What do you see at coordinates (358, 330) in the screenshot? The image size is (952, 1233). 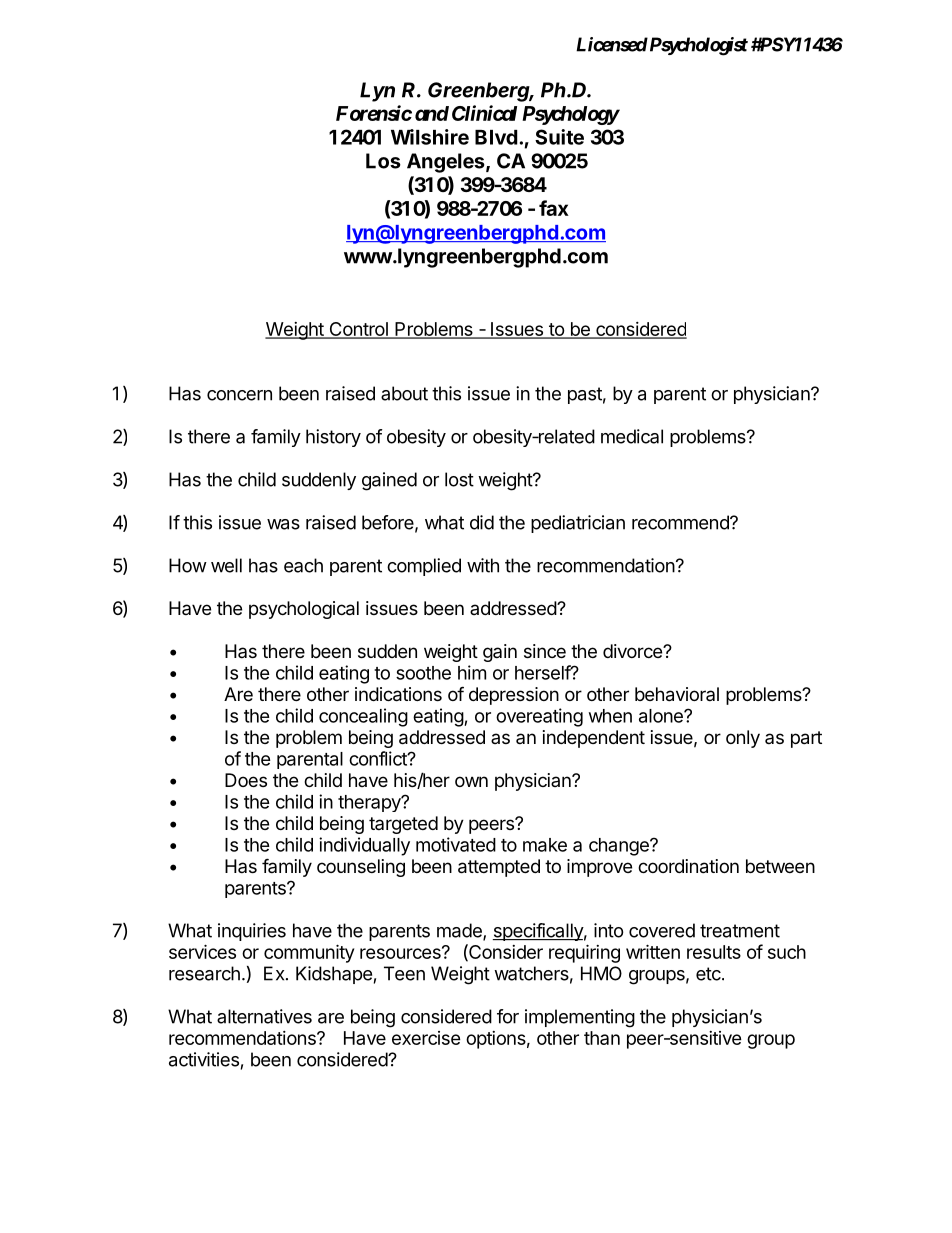 I see `Control` at bounding box center [358, 330].
